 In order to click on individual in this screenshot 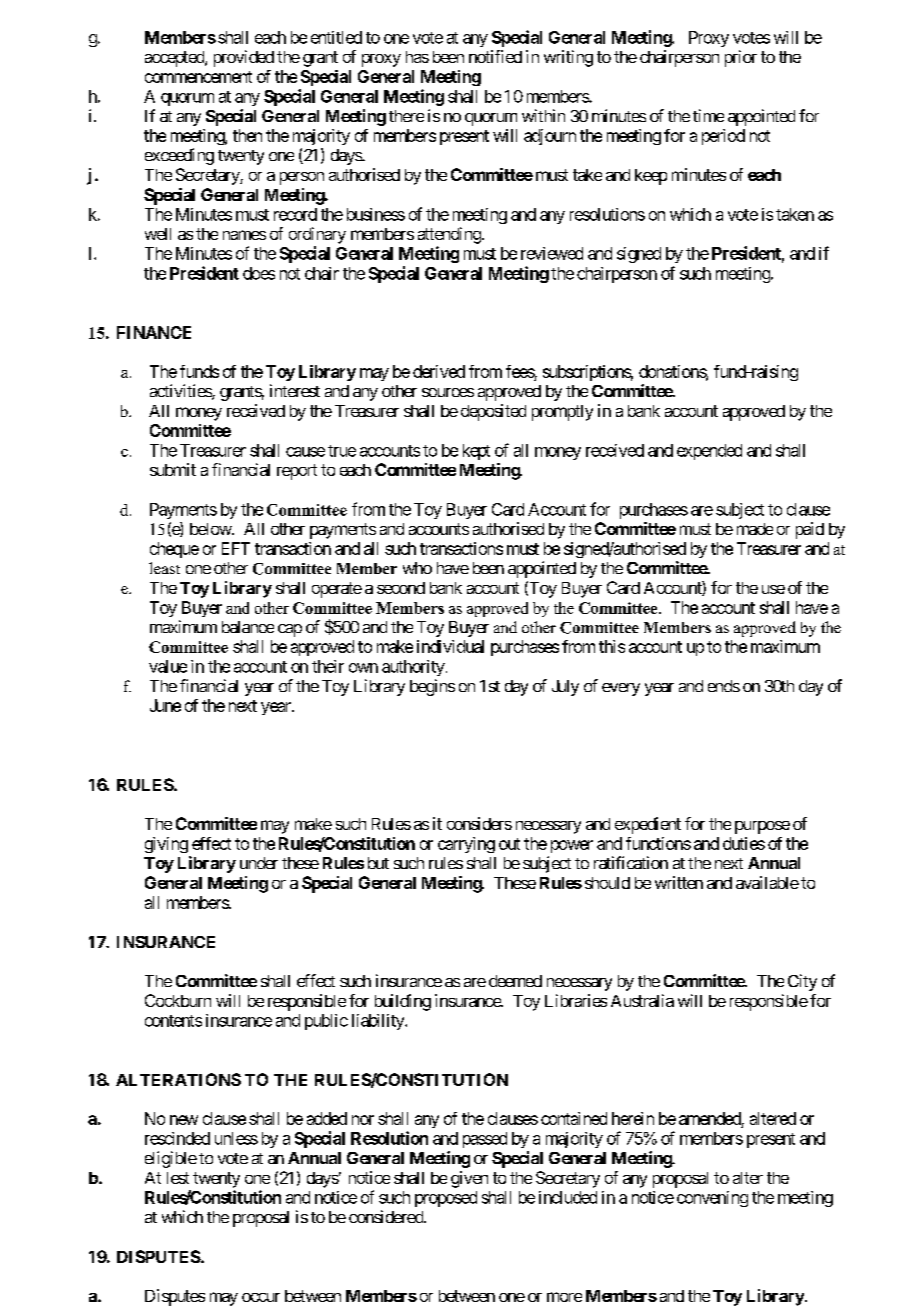, I will do `click(450, 646)`.
